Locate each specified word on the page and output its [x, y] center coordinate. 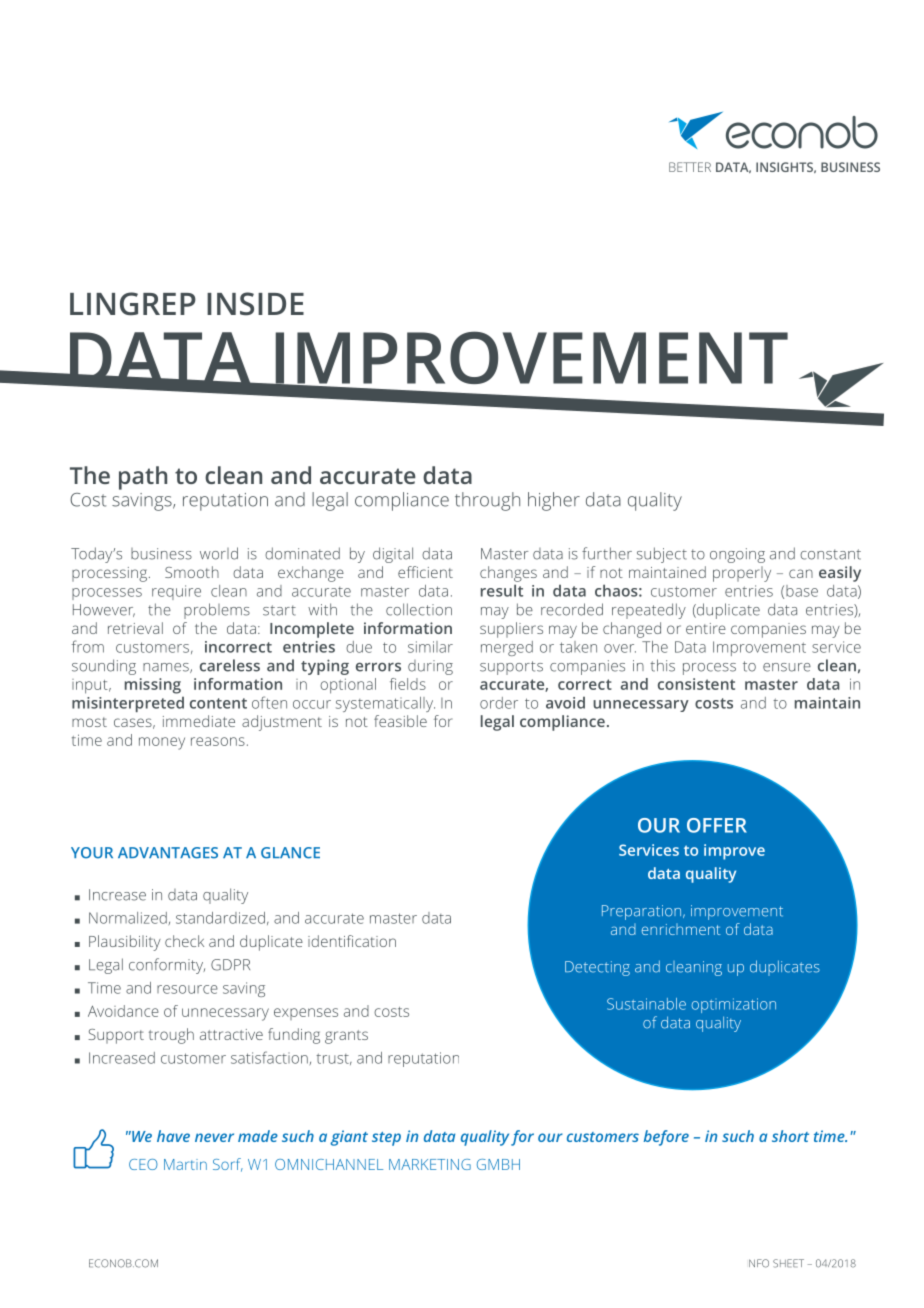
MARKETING [430, 1164]
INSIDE [255, 304]
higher [554, 501]
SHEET [788, 1263]
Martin [185, 1164]
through [487, 501]
